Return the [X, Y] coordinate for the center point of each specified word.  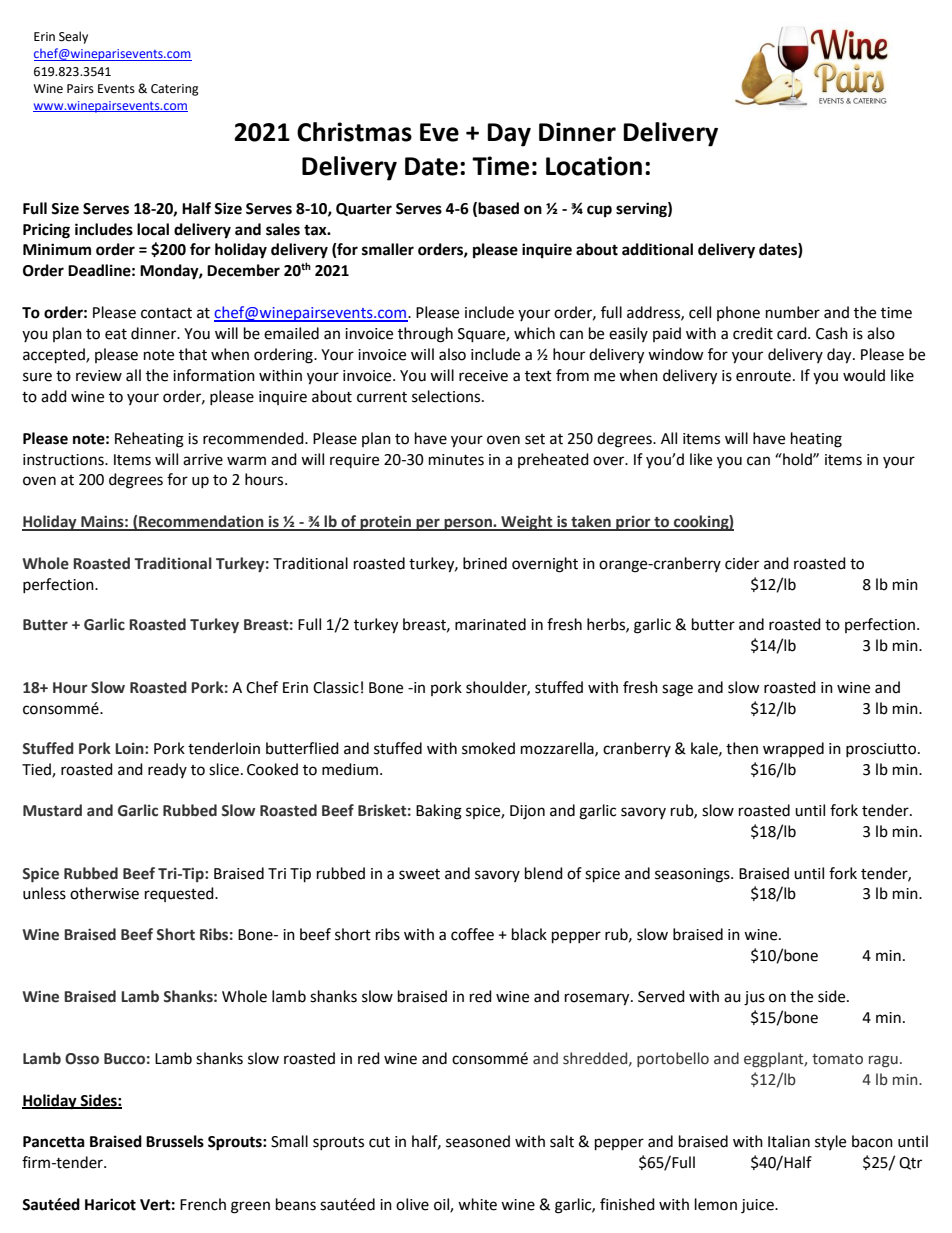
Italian [789, 1141]
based [498, 208]
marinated [490, 624]
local [153, 229]
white [477, 1204]
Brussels [175, 1141]
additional [657, 249]
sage [677, 690]
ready [167, 770]
